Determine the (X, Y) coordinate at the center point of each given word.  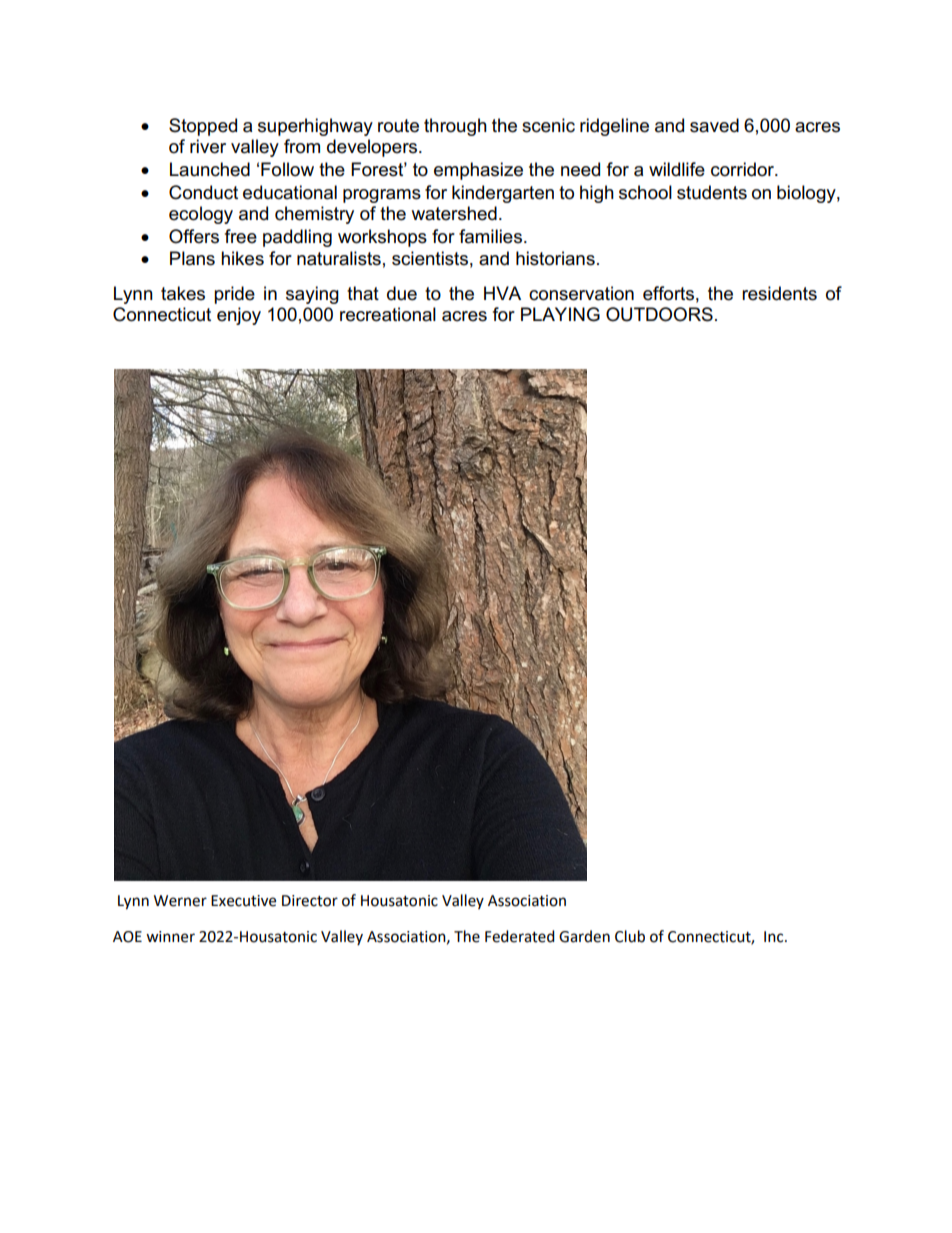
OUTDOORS (659, 314)
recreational (388, 314)
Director (310, 901)
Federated (520, 936)
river (208, 146)
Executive (243, 901)
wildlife (677, 169)
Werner (180, 901)
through (455, 127)
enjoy (239, 316)
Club (630, 936)
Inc (775, 937)
